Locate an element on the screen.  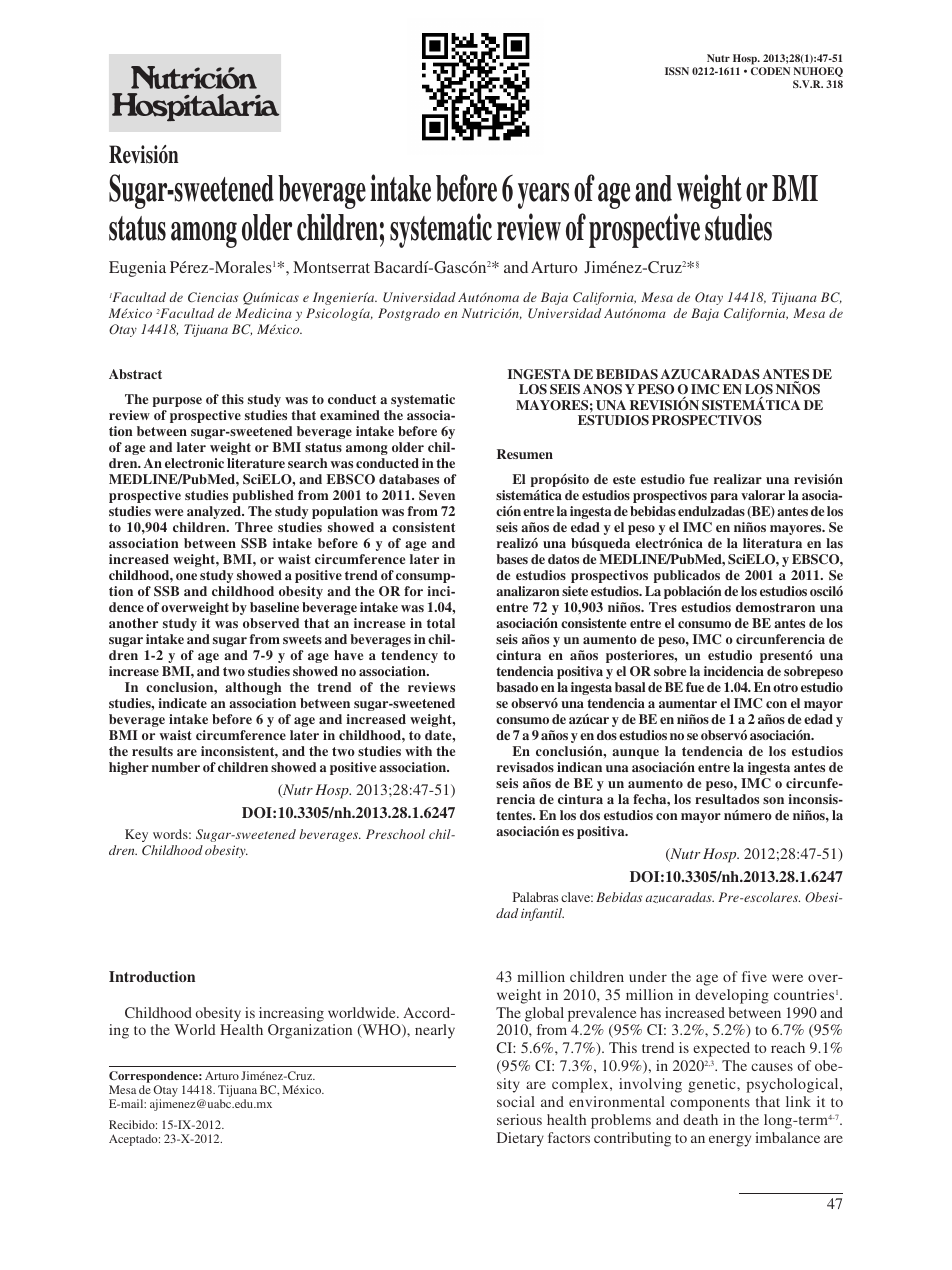
increasing is located at coordinates (291, 1014).
